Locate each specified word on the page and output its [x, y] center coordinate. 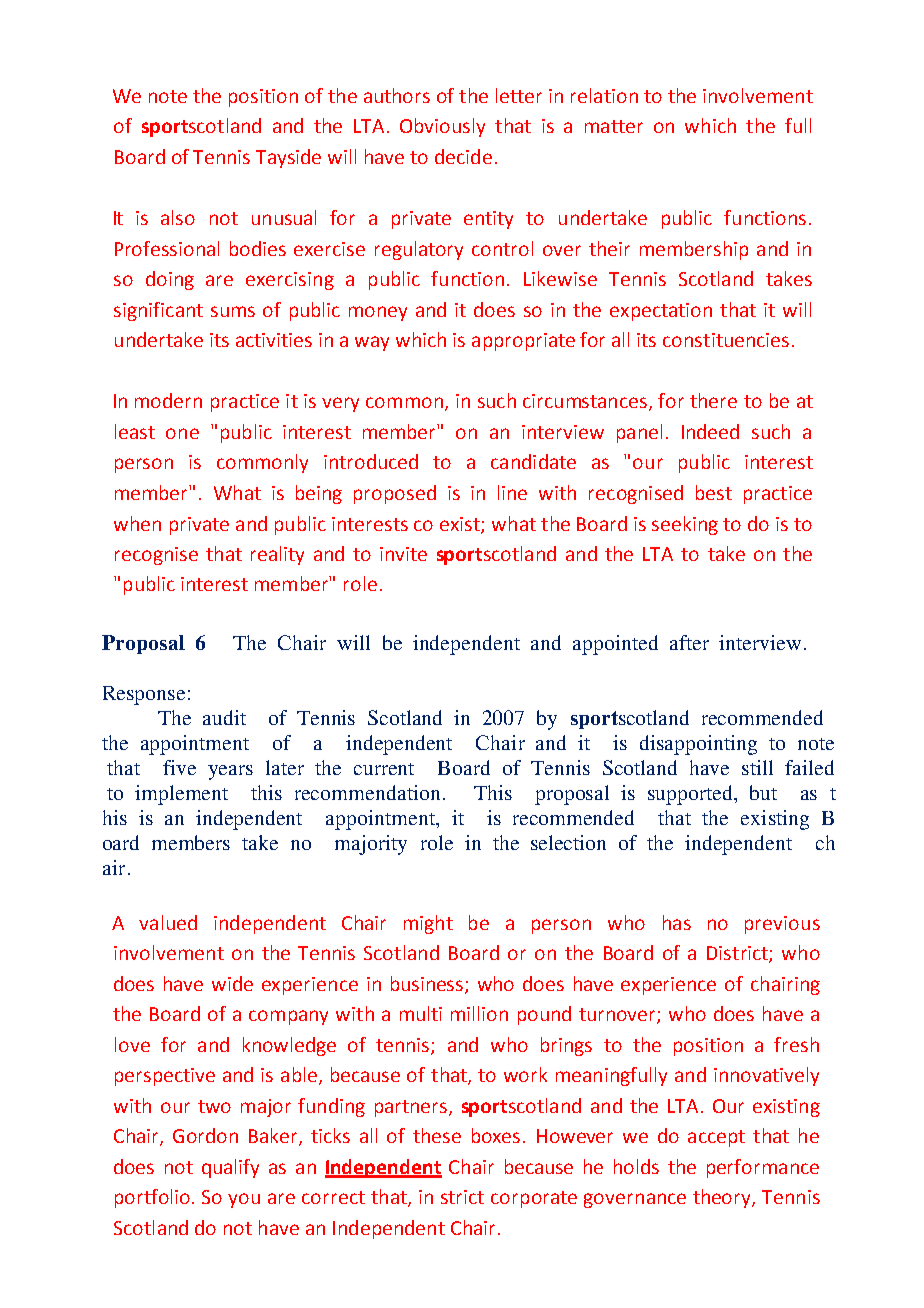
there [713, 400]
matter [614, 126]
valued [168, 922]
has [677, 922]
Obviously [442, 127]
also [178, 217]
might [428, 924]
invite [403, 554]
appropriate [523, 342]
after [689, 642]
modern [168, 400]
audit [224, 717]
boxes [496, 1135]
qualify [230, 1168]
